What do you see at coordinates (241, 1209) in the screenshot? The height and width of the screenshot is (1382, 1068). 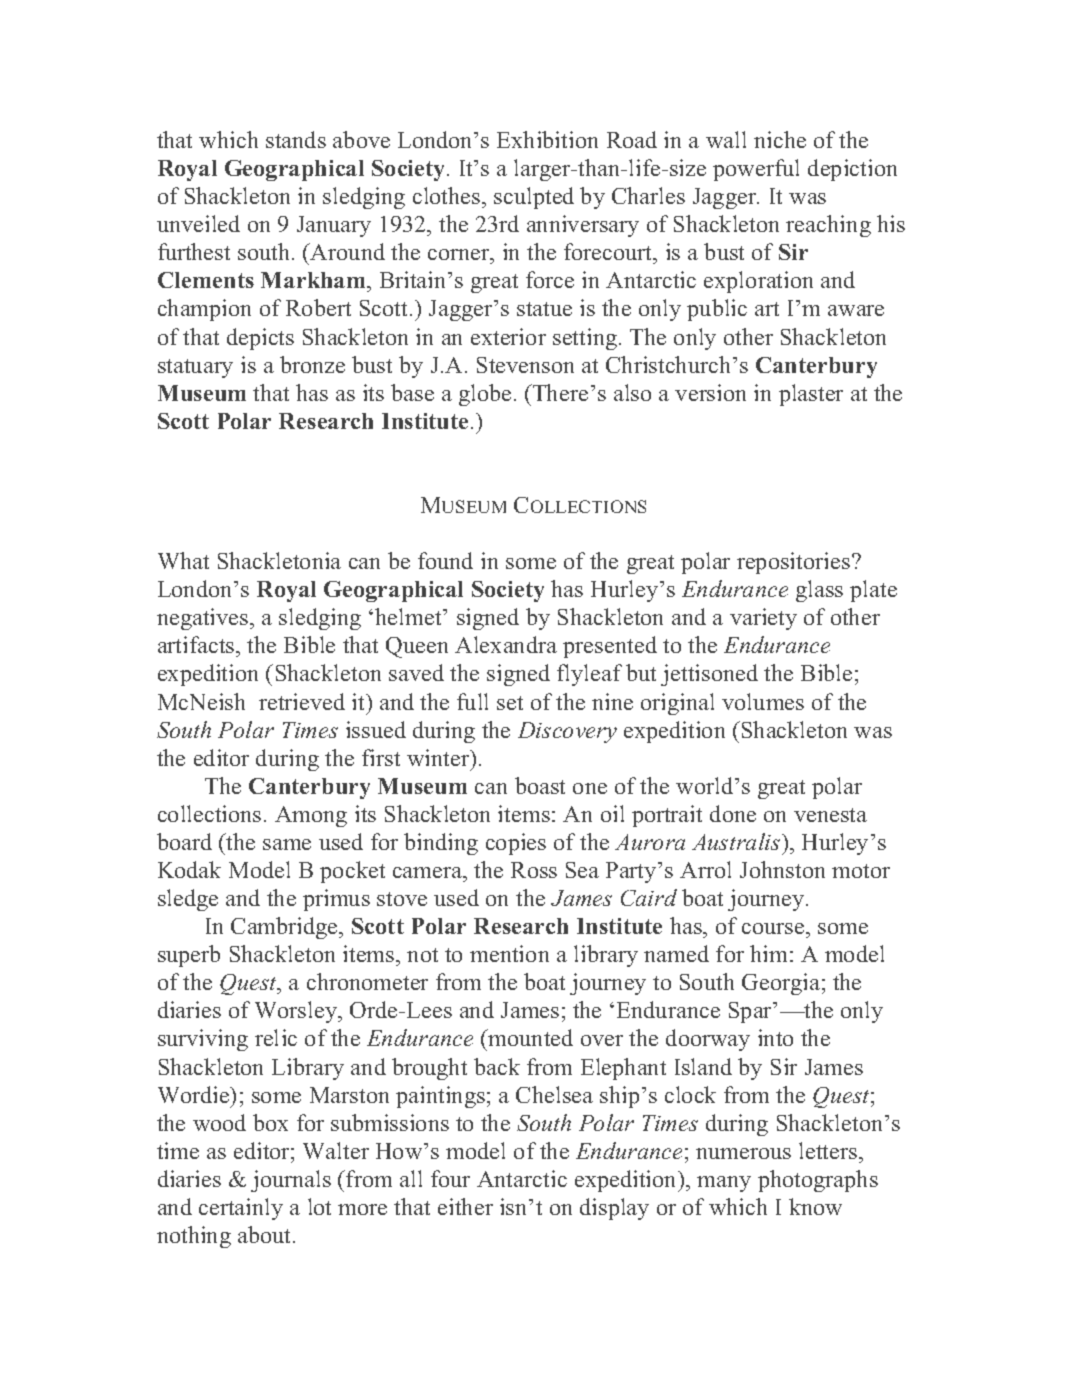 I see `certainly` at bounding box center [241, 1209].
